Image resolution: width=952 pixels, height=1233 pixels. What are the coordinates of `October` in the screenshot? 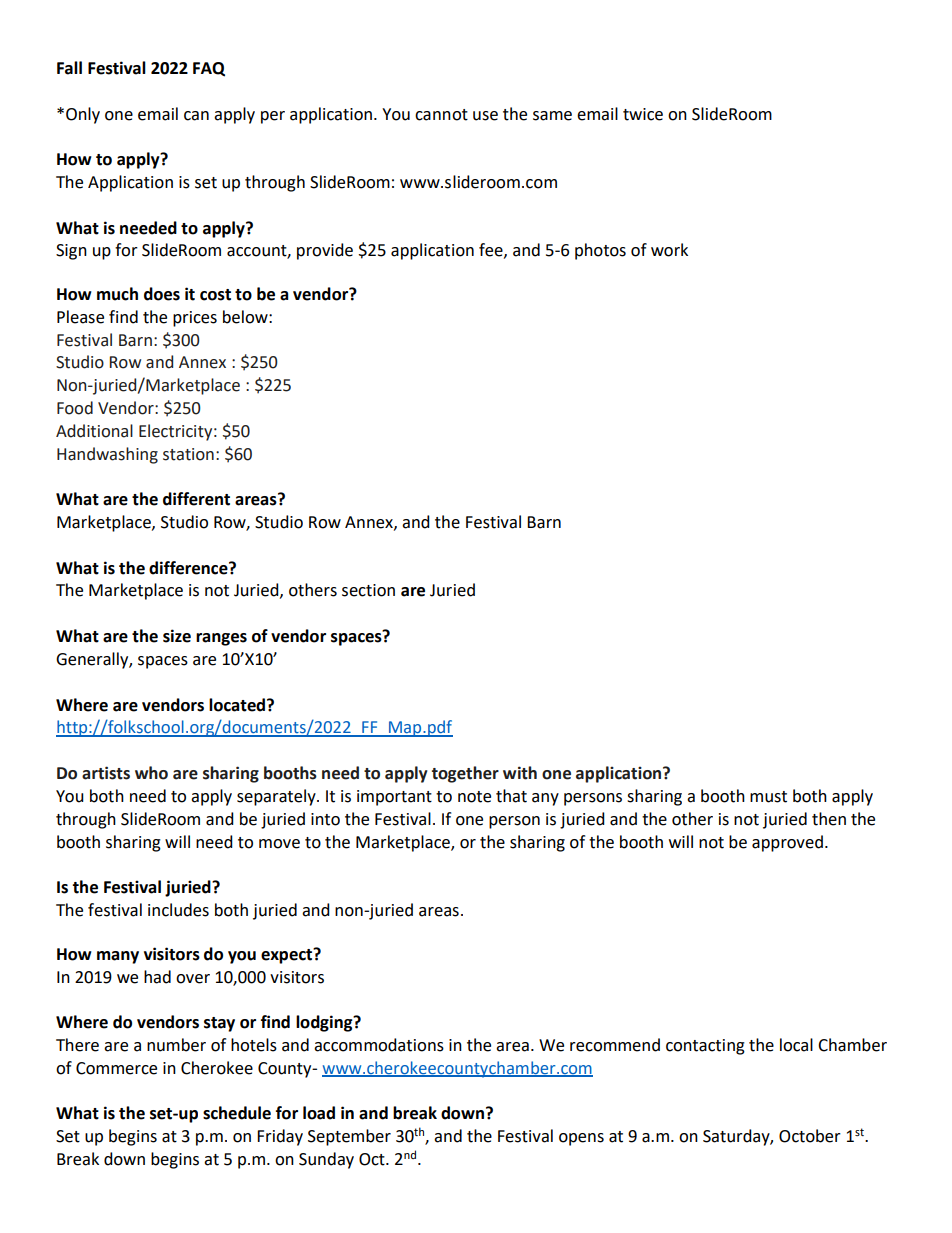 It's located at (810, 1136).
